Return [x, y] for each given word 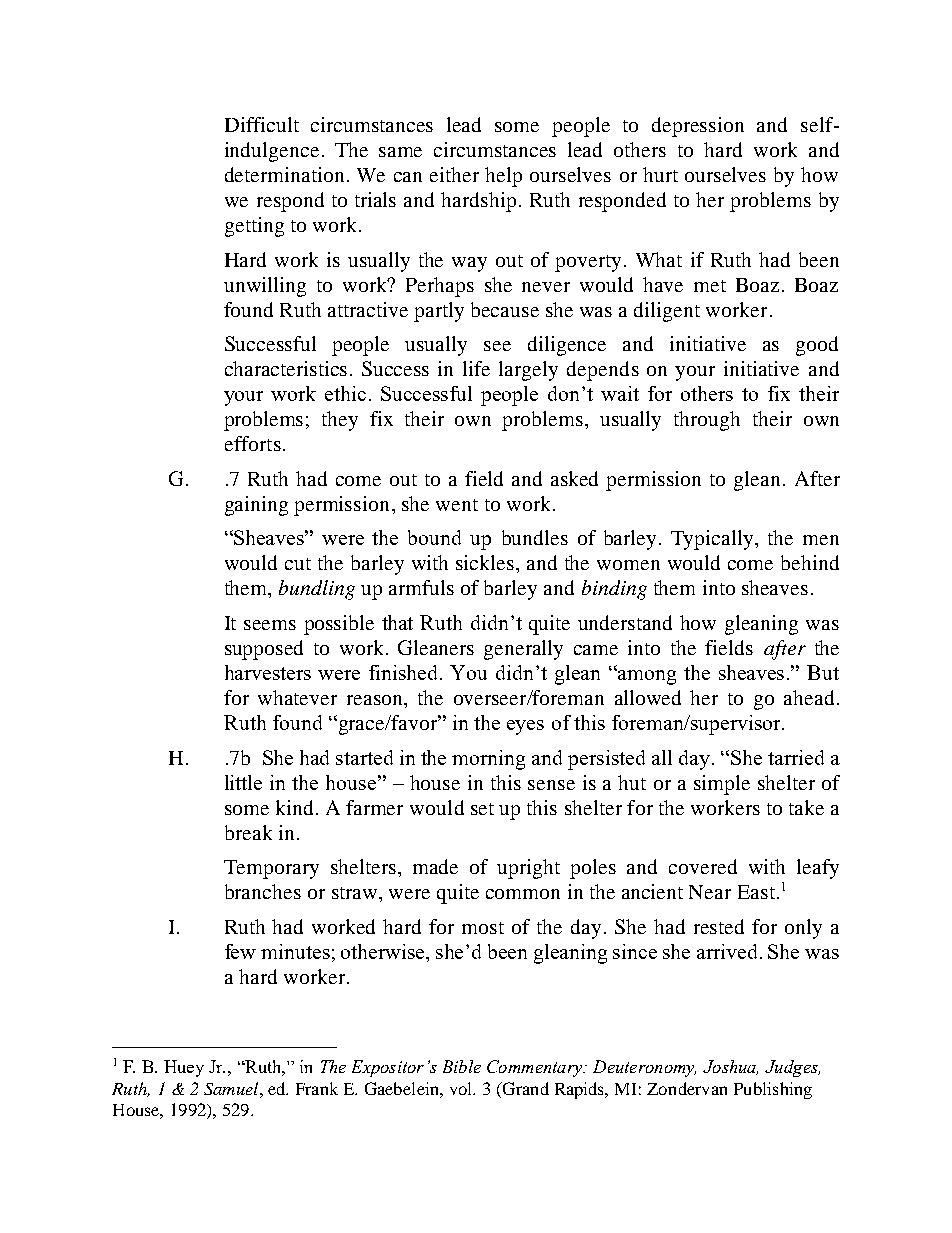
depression [698, 127]
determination [284, 174]
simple [722, 785]
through [707, 421]
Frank [317, 1088]
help [503, 177]
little [243, 782]
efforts [253, 443]
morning [488, 760]
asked [574, 478]
